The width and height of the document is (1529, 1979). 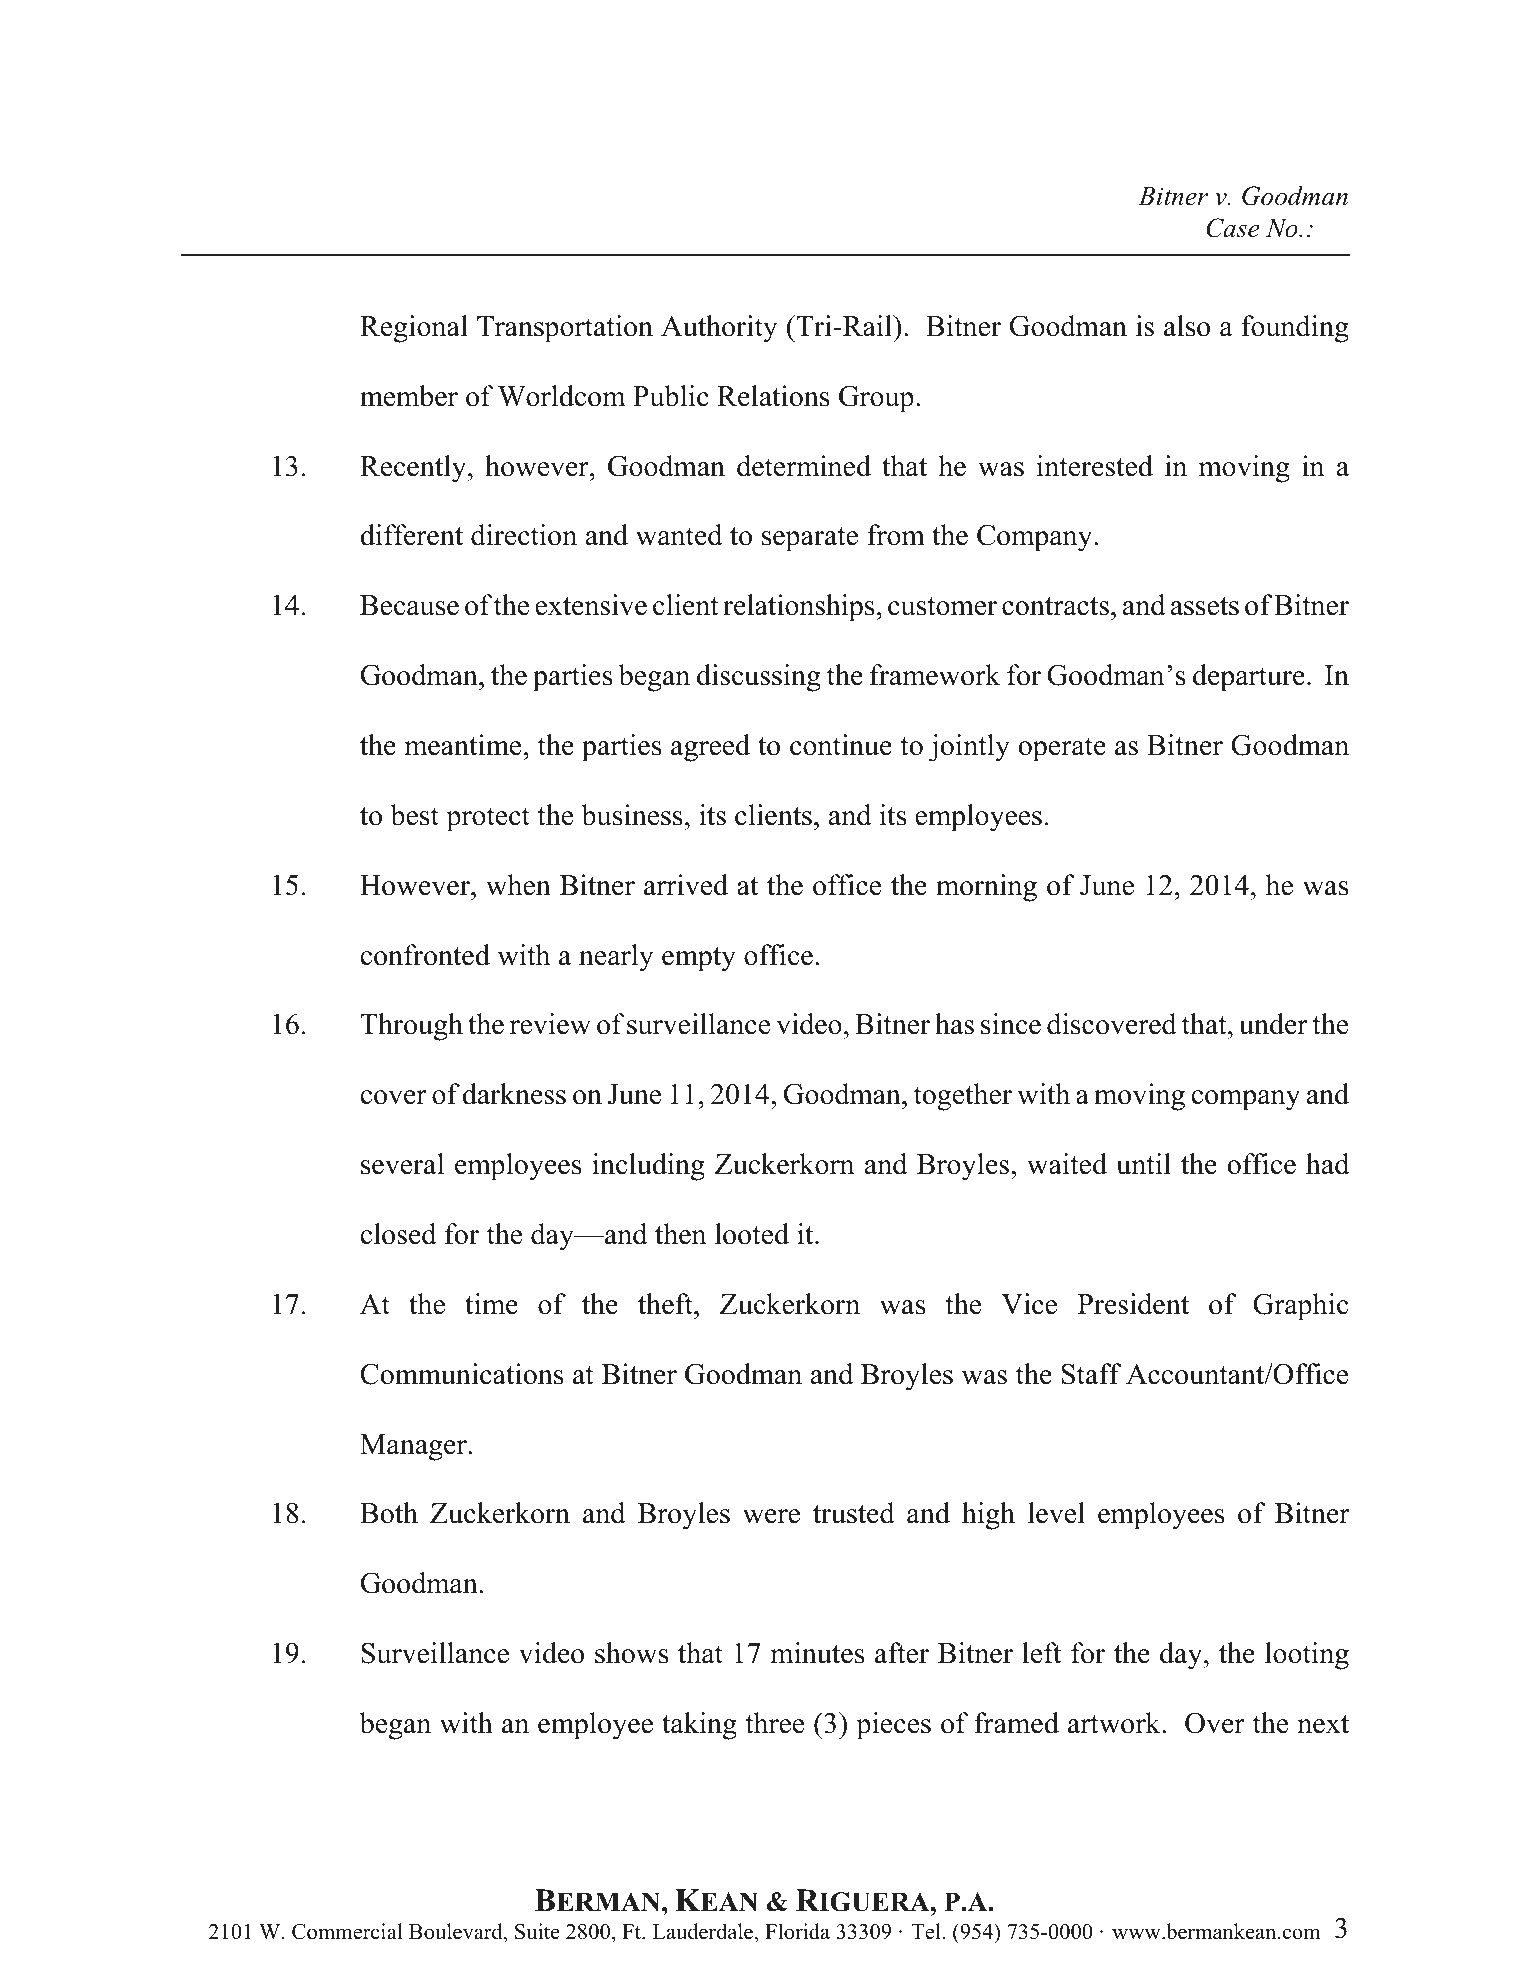 What do you see at coordinates (425, 955) in the document?
I see `confronted` at bounding box center [425, 955].
